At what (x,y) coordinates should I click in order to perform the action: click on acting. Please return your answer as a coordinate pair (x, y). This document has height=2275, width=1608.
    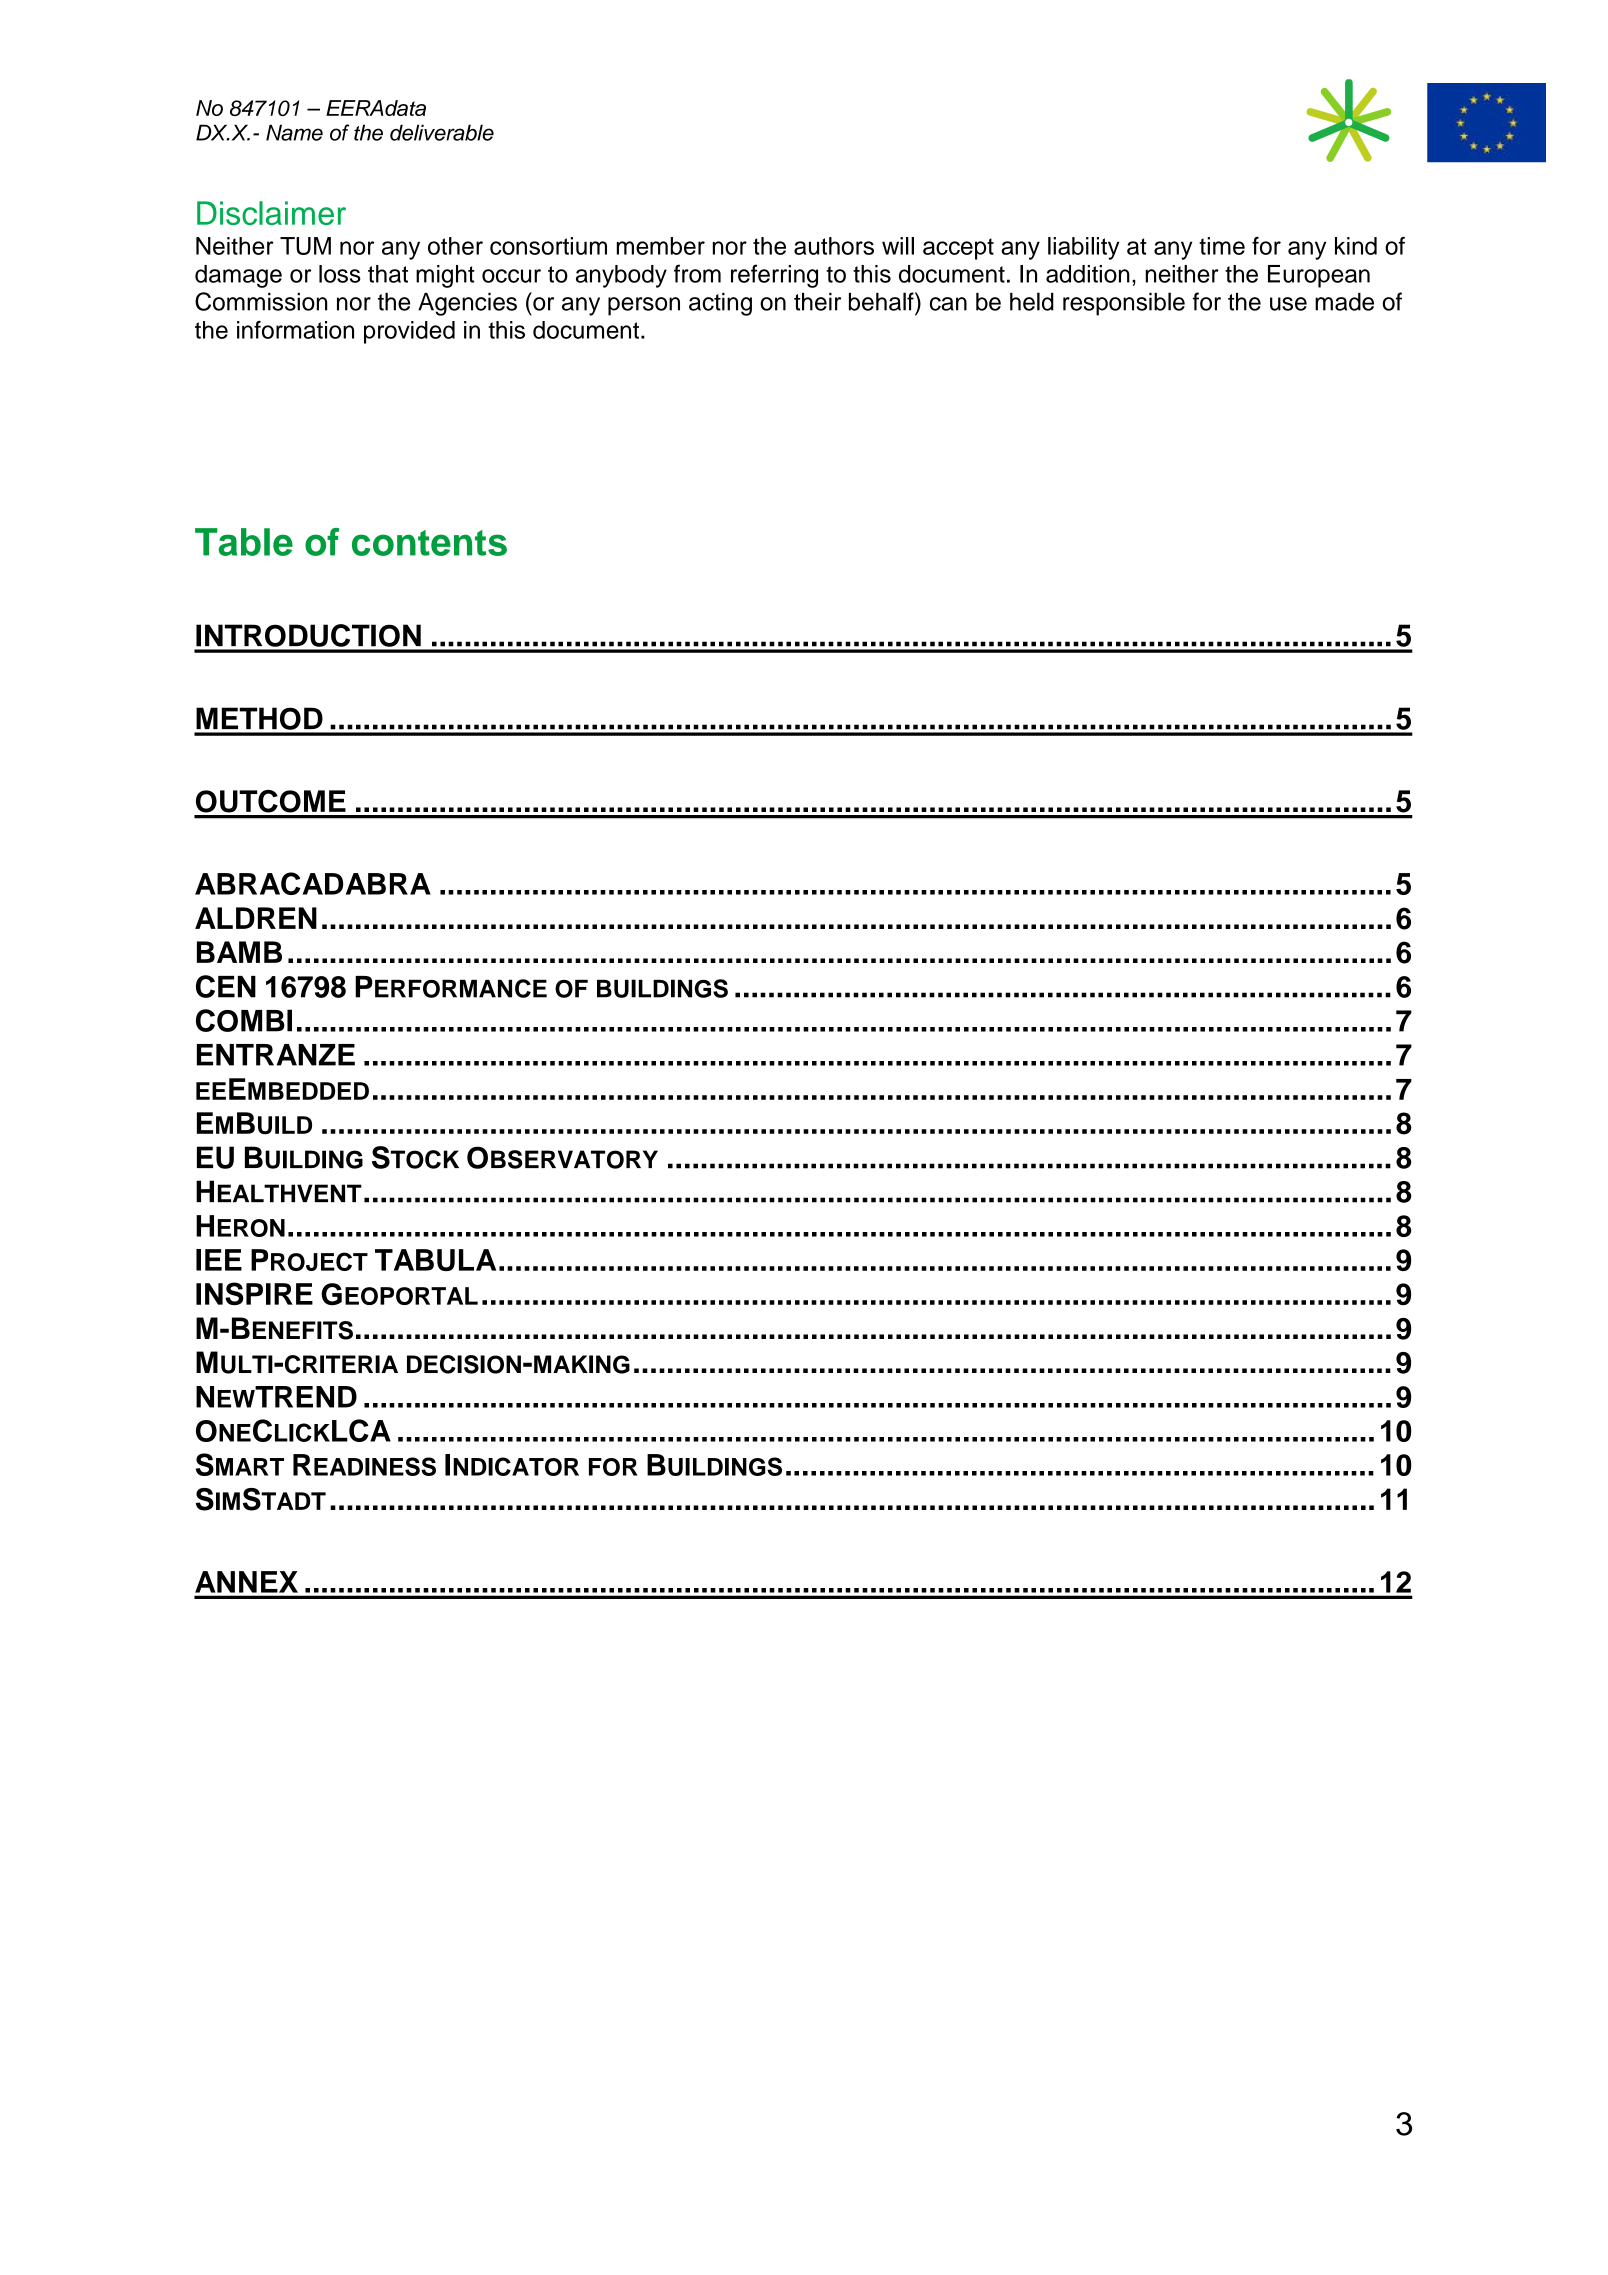
    Looking at the image, I should click on (720, 304).
